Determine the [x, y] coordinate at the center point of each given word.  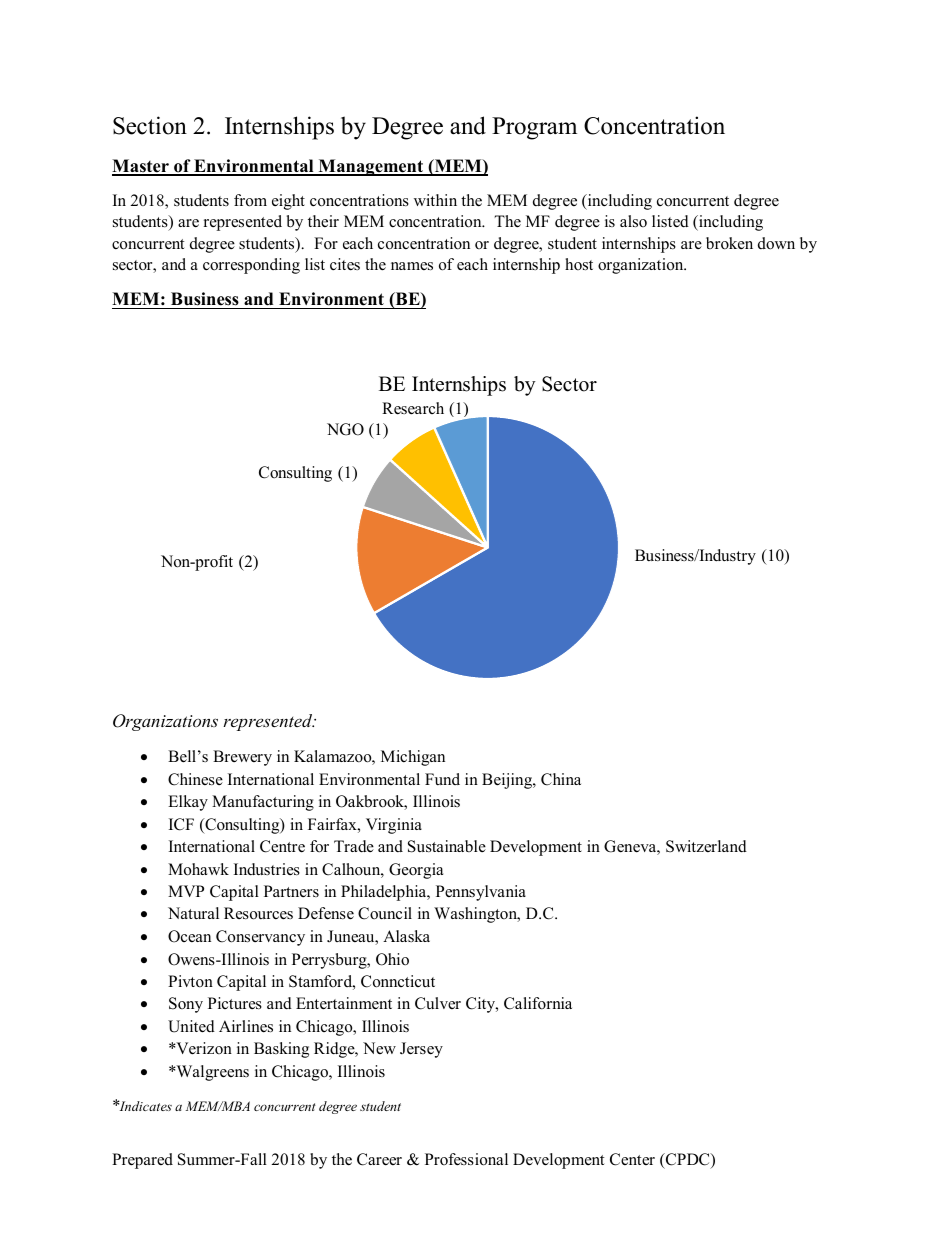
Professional [466, 1159]
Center [632, 1159]
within [435, 200]
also [633, 221]
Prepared [142, 1161]
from [250, 200]
